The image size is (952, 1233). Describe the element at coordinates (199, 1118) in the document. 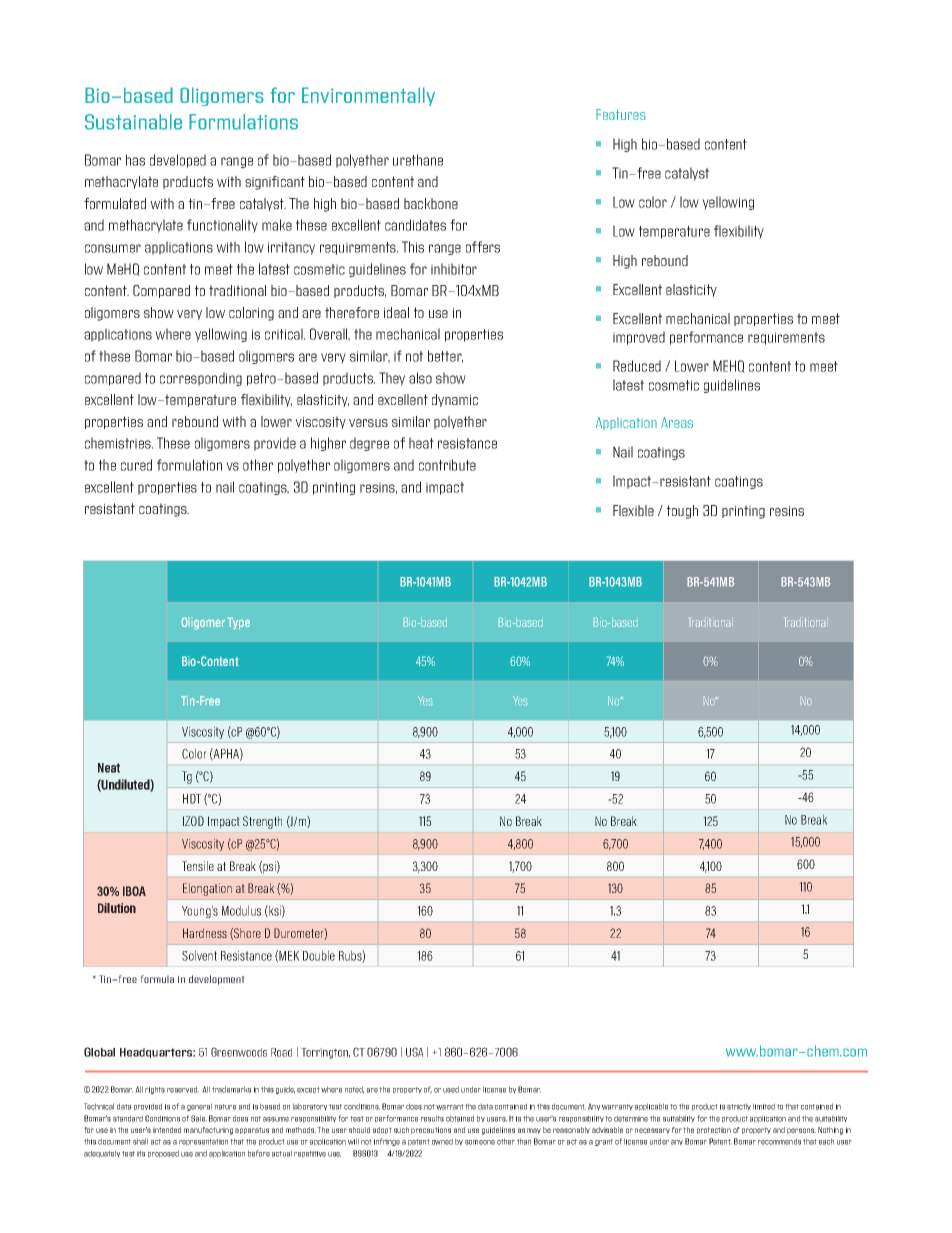

I see `Sale` at that location.
